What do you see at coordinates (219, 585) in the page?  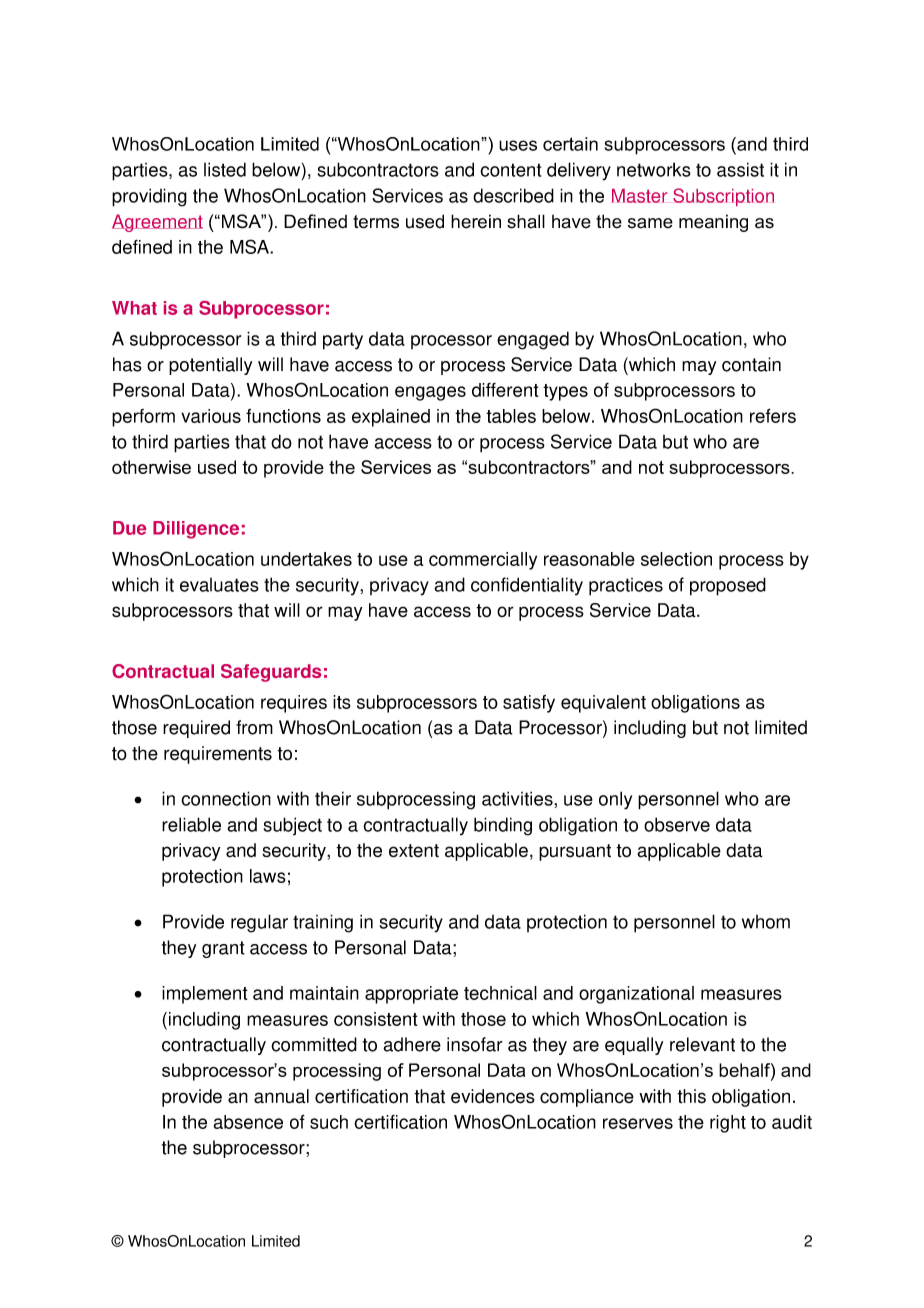 I see `evaluates` at bounding box center [219, 585].
